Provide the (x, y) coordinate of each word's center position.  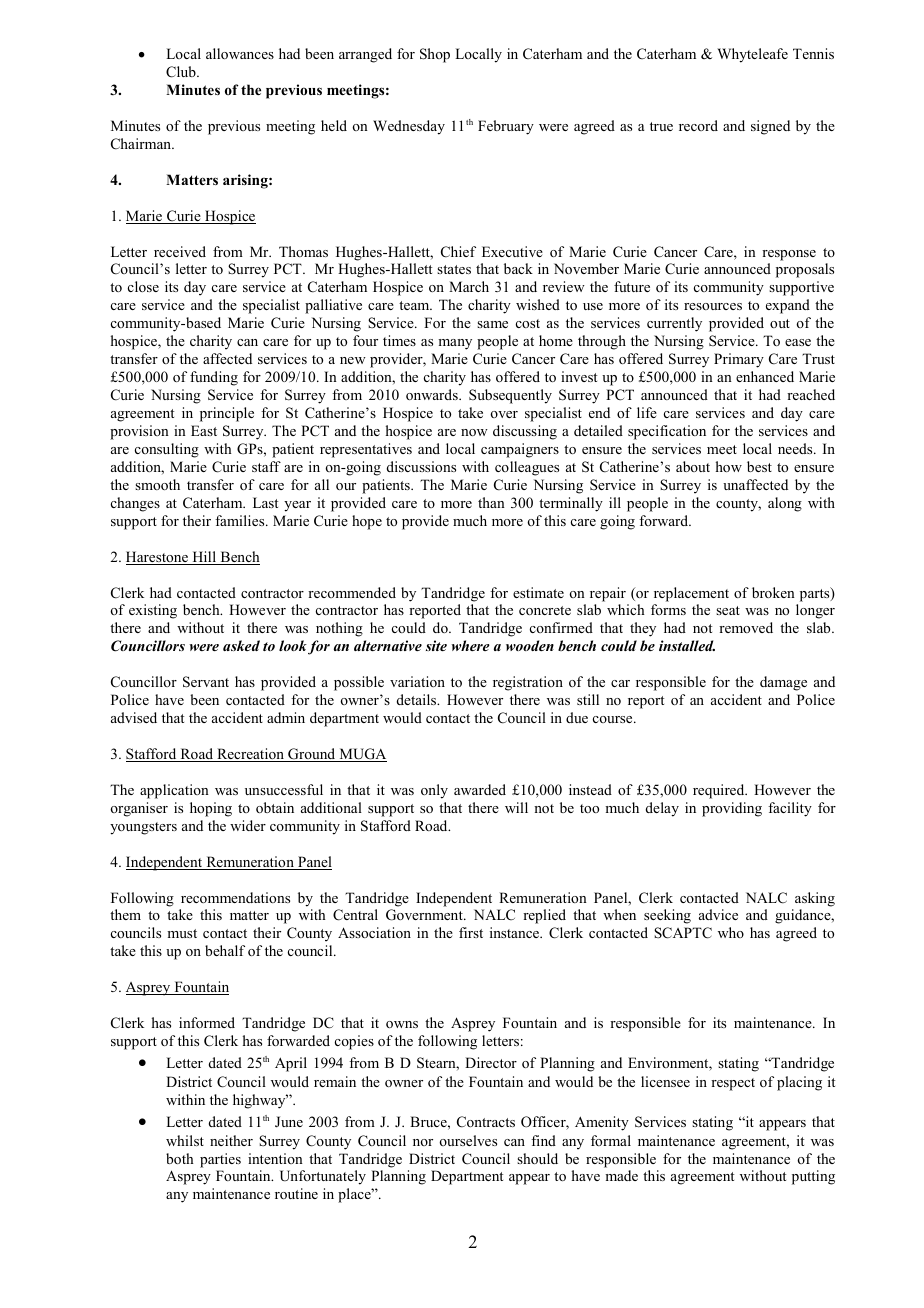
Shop (435, 55)
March (469, 286)
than (491, 502)
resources (713, 306)
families (241, 520)
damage (783, 683)
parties (220, 1160)
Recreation (251, 755)
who (731, 932)
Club (182, 72)
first (471, 932)
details (418, 699)
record (698, 125)
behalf (225, 950)
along (785, 504)
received (180, 251)
